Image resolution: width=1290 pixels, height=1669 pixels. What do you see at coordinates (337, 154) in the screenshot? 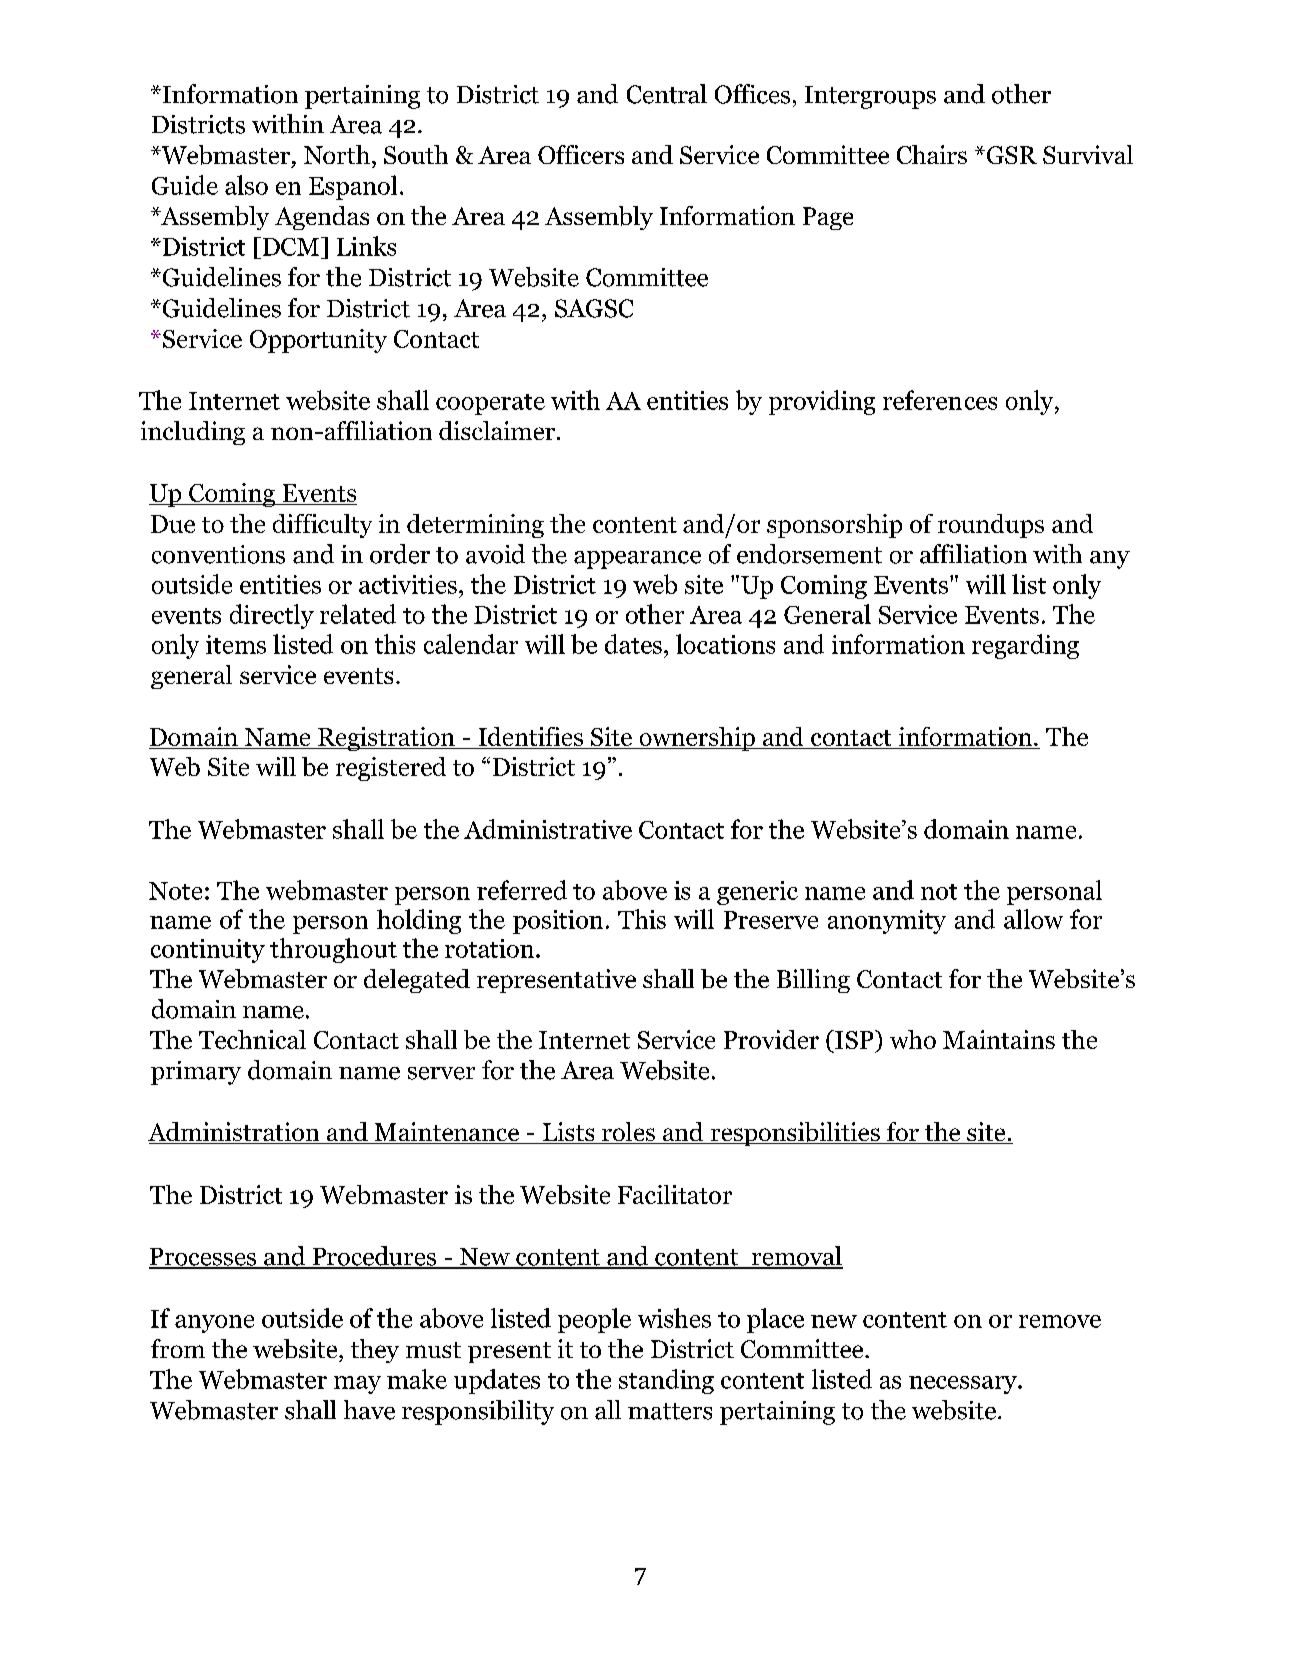
I see `North` at bounding box center [337, 154].
